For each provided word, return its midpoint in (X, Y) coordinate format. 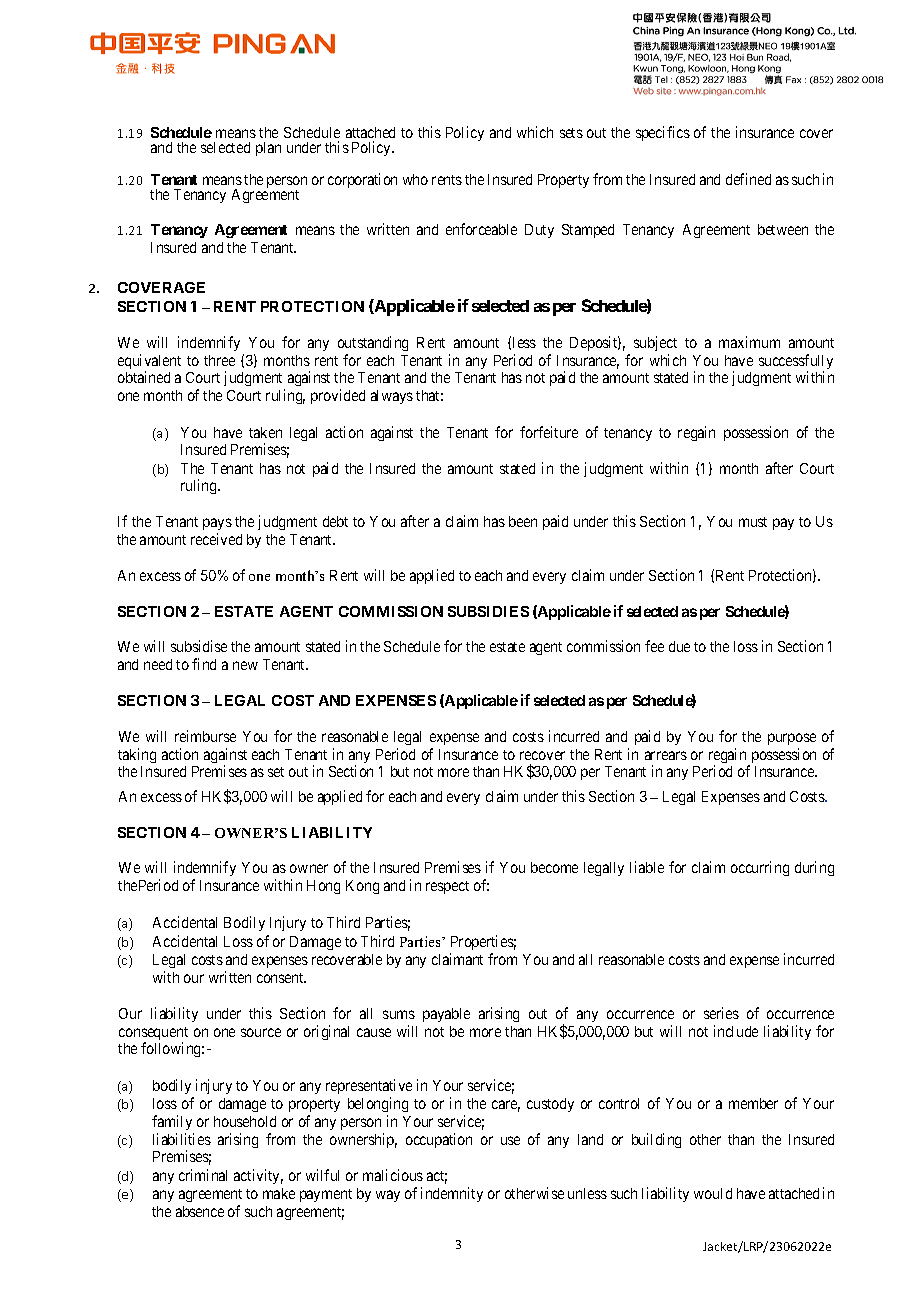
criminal (203, 1175)
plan (268, 149)
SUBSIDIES (488, 611)
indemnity (452, 1194)
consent (281, 978)
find (204, 664)
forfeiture (549, 432)
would (713, 1193)
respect (447, 887)
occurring (760, 868)
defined (748, 179)
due (679, 646)
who (415, 179)
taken (265, 432)
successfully (796, 363)
